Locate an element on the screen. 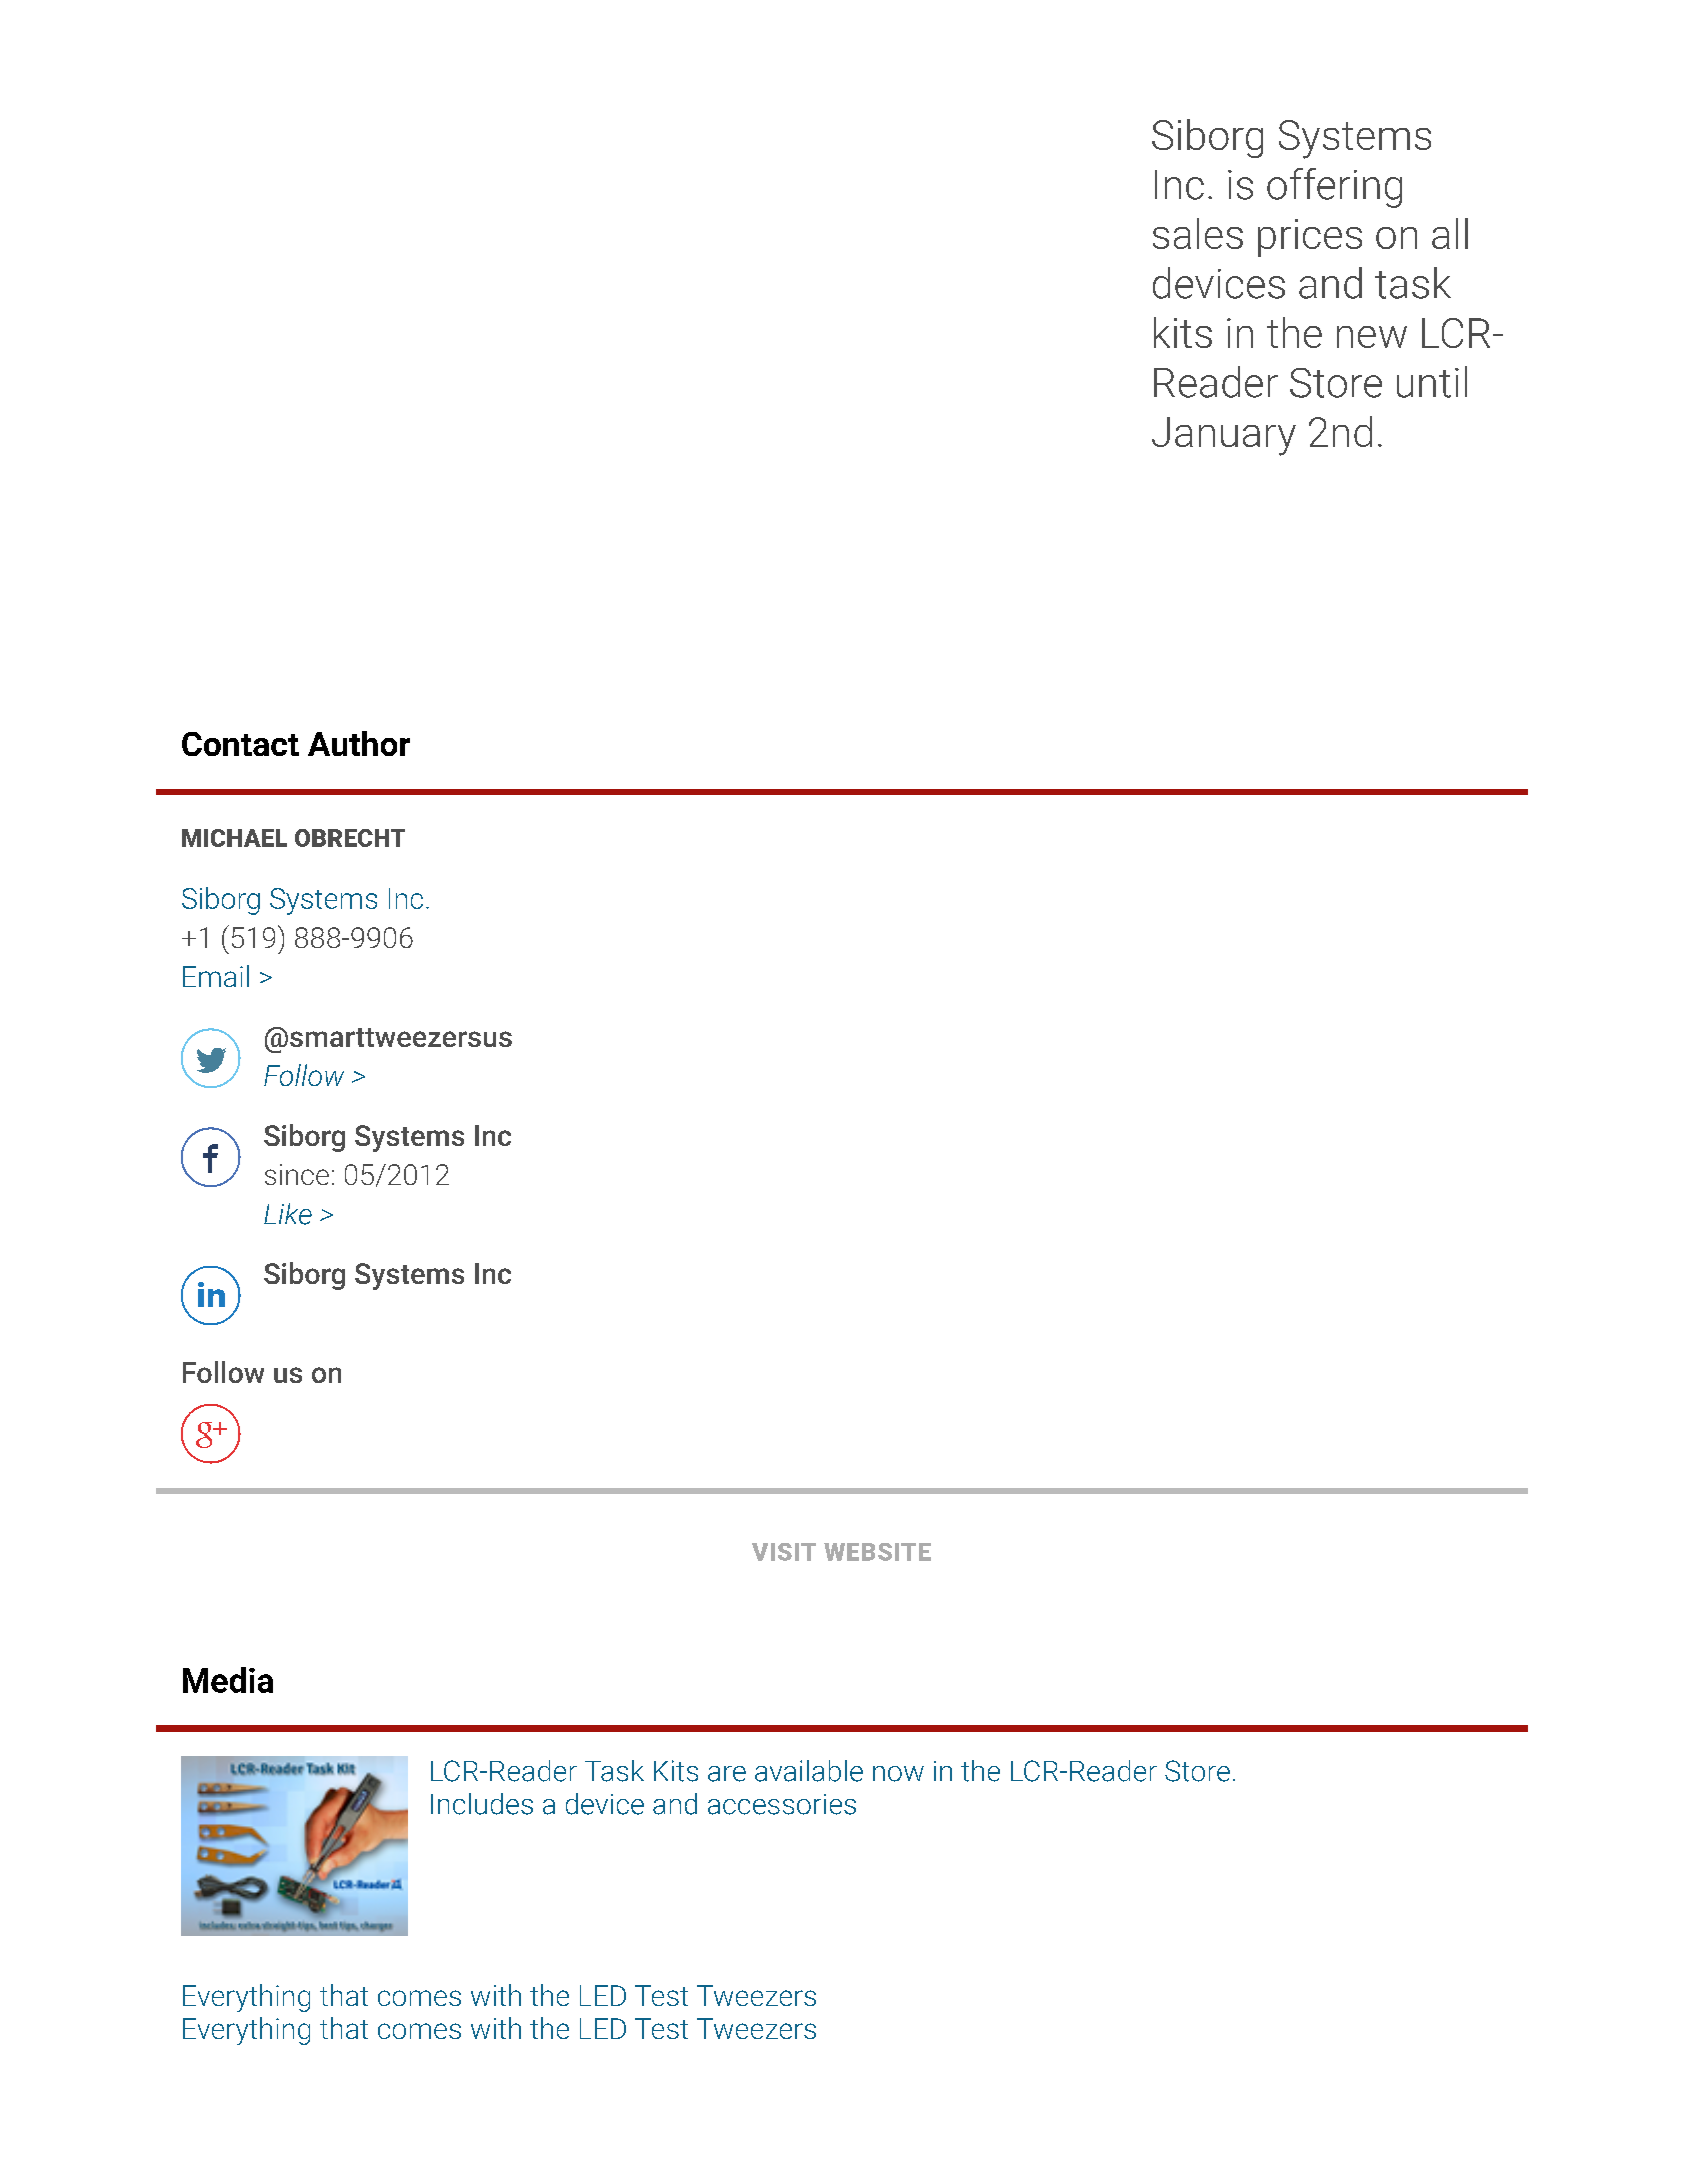 The image size is (1681, 2175). Author is located at coordinates (359, 743).
